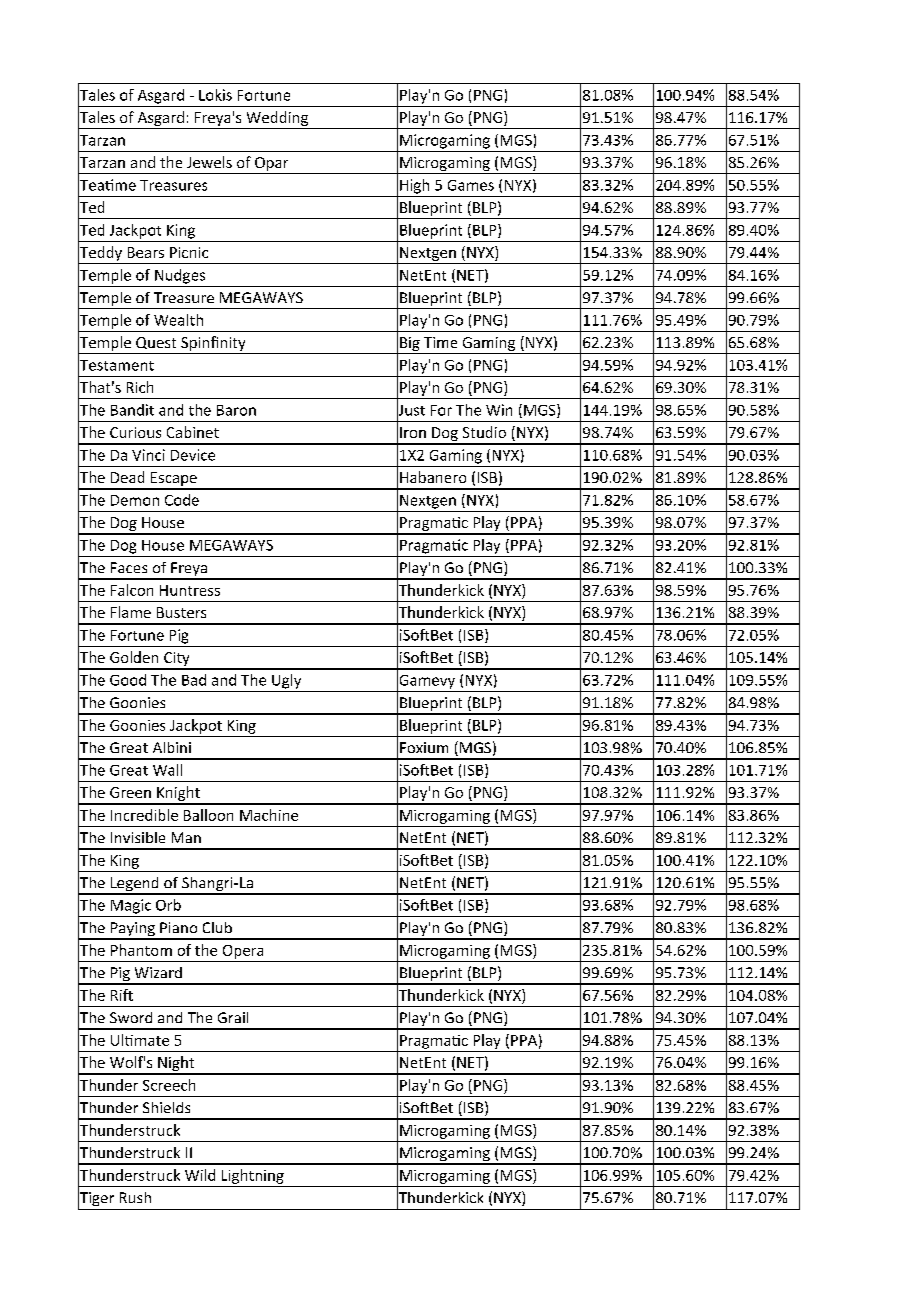 The height and width of the page is (1308, 924). I want to click on Bears, so click(146, 252).
